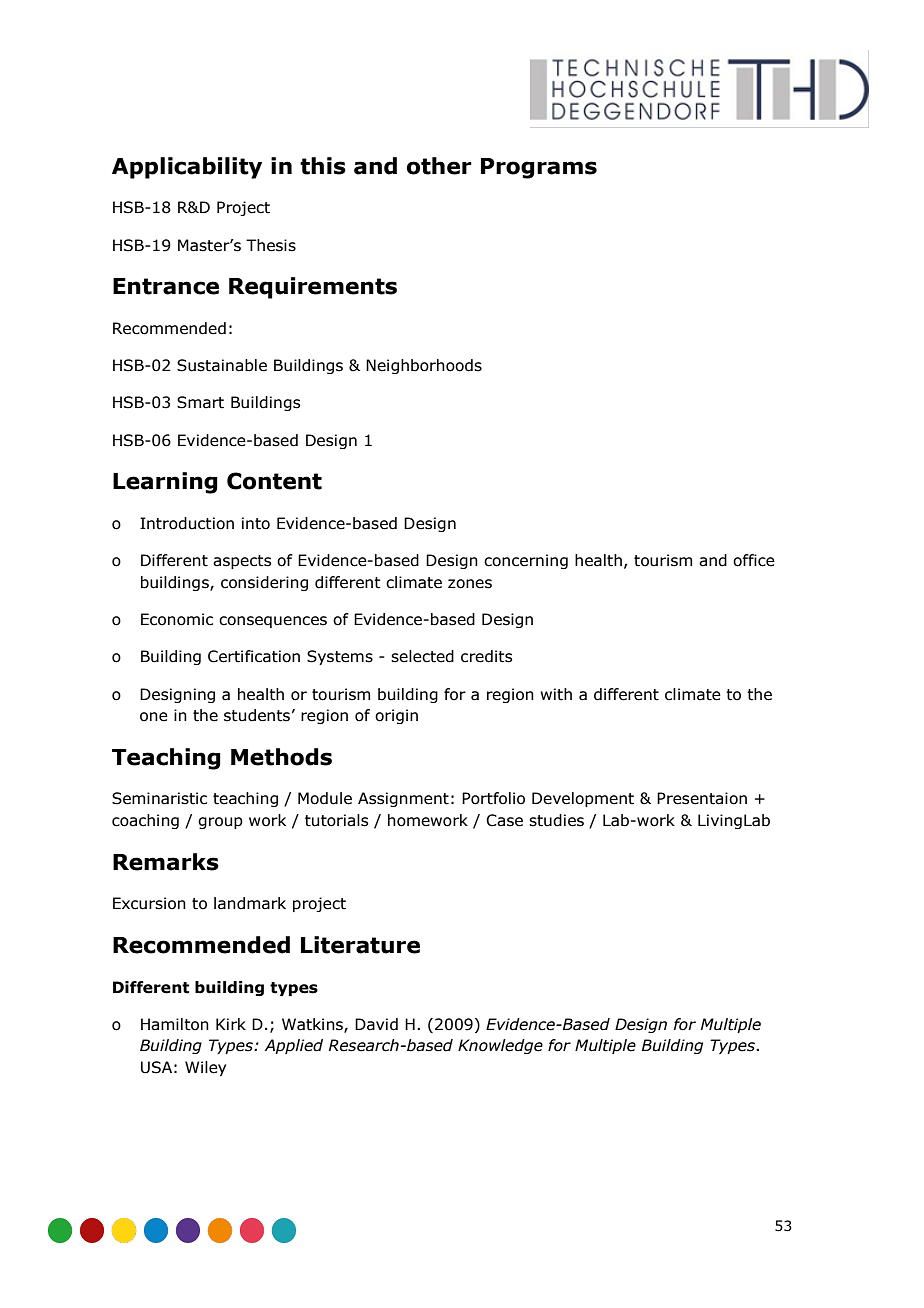 Image resolution: width=924 pixels, height=1308 pixels. Describe the element at coordinates (470, 584) in the page. I see `zones` at that location.
